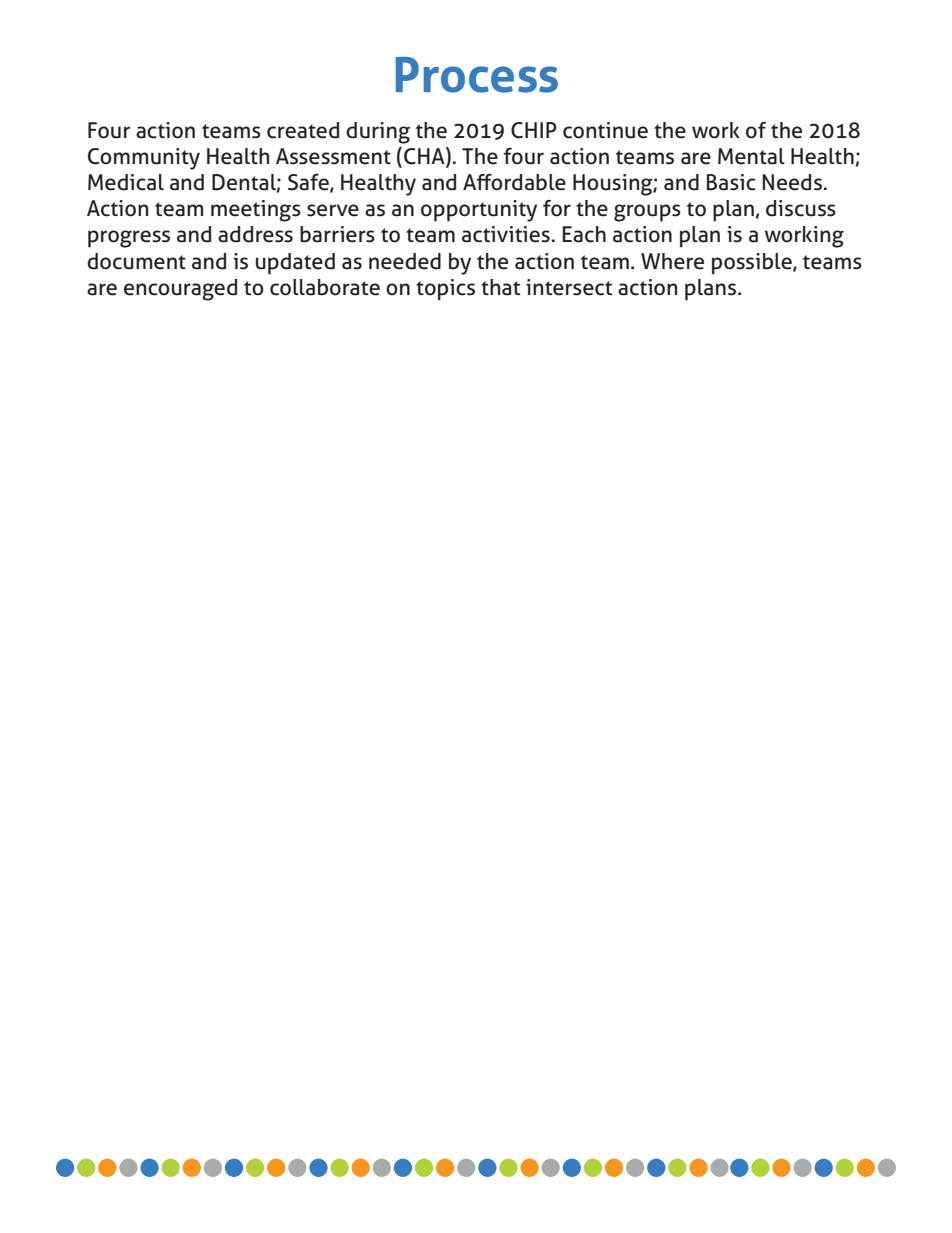 The width and height of the page is (952, 1233). Describe the element at coordinates (180, 290) in the page. I see `encouraged` at that location.
